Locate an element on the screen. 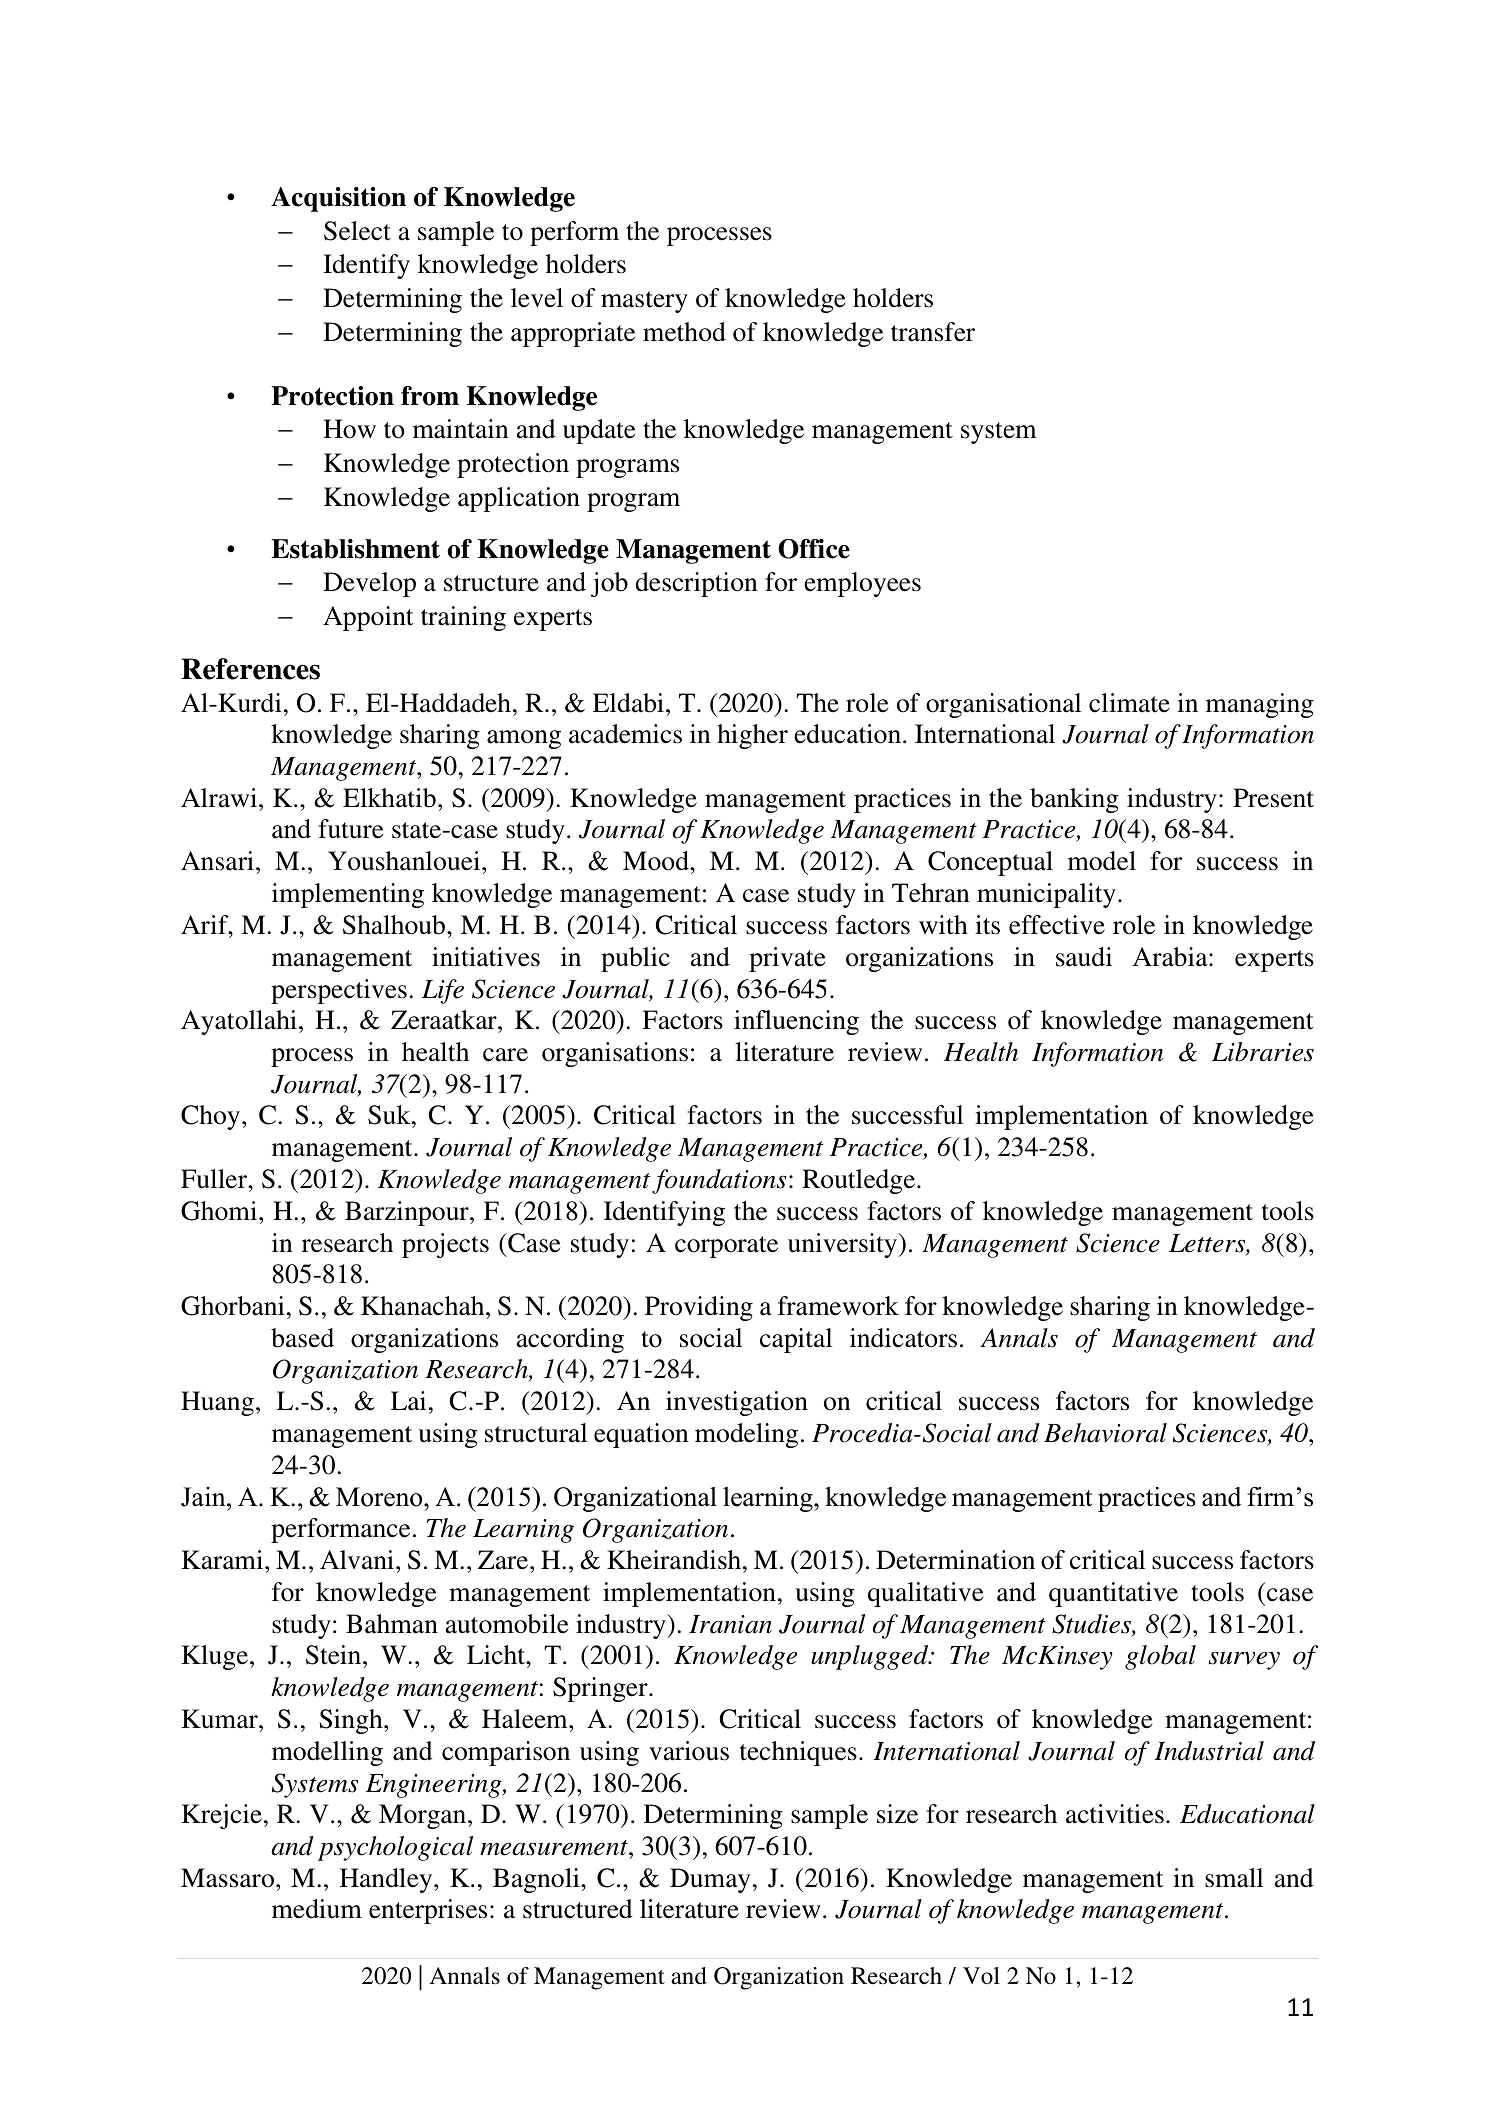 Image resolution: width=1495 pixels, height=2114 pixels. Behavioral is located at coordinates (1105, 1433).
